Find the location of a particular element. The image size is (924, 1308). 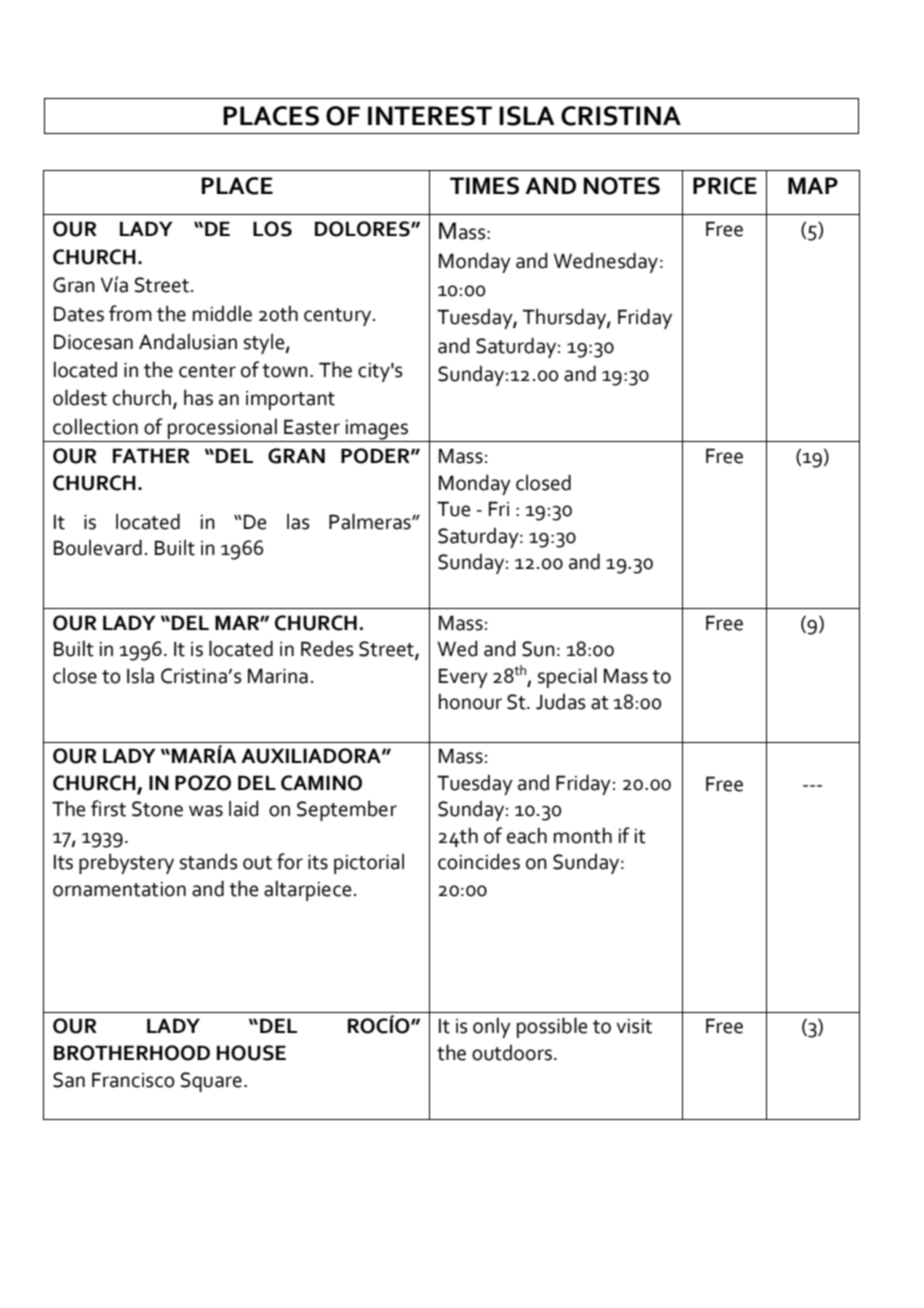

INTEREST is located at coordinates (430, 116).
